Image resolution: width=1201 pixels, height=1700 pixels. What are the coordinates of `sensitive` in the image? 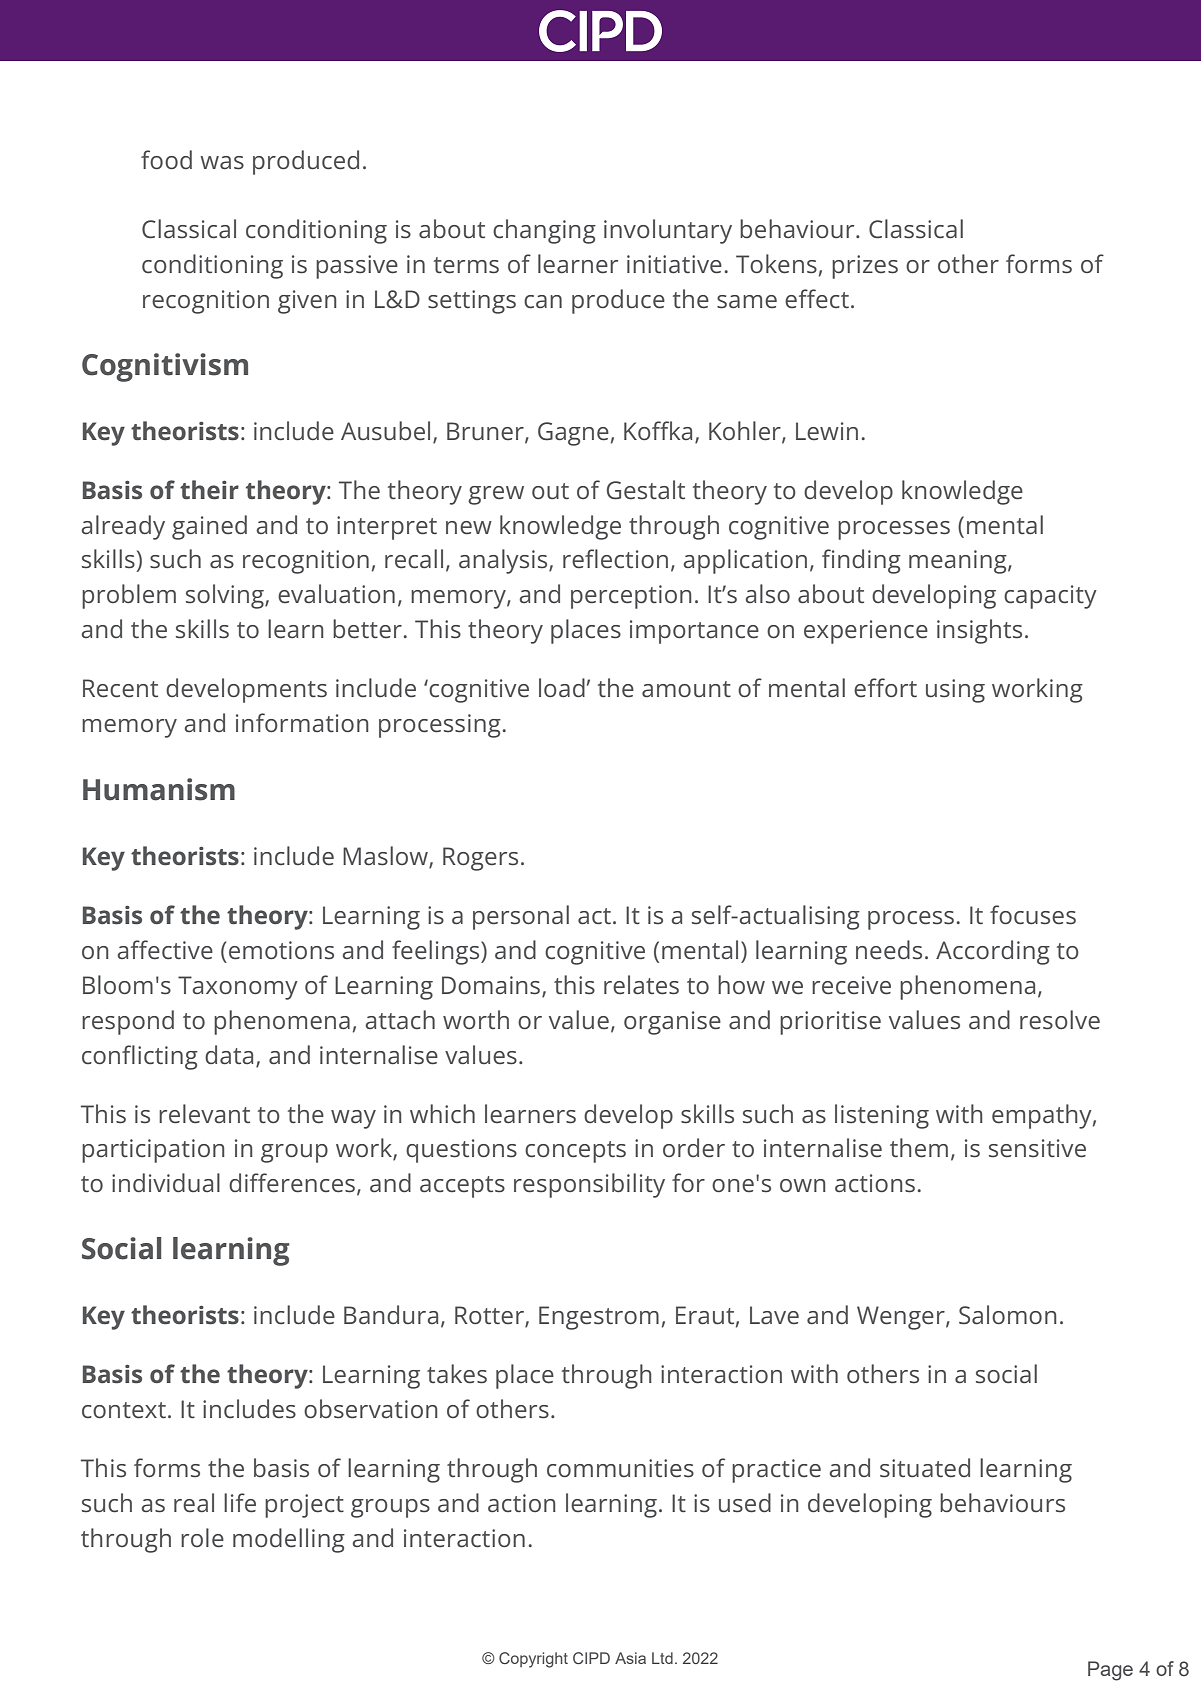 It's located at (1037, 1148).
